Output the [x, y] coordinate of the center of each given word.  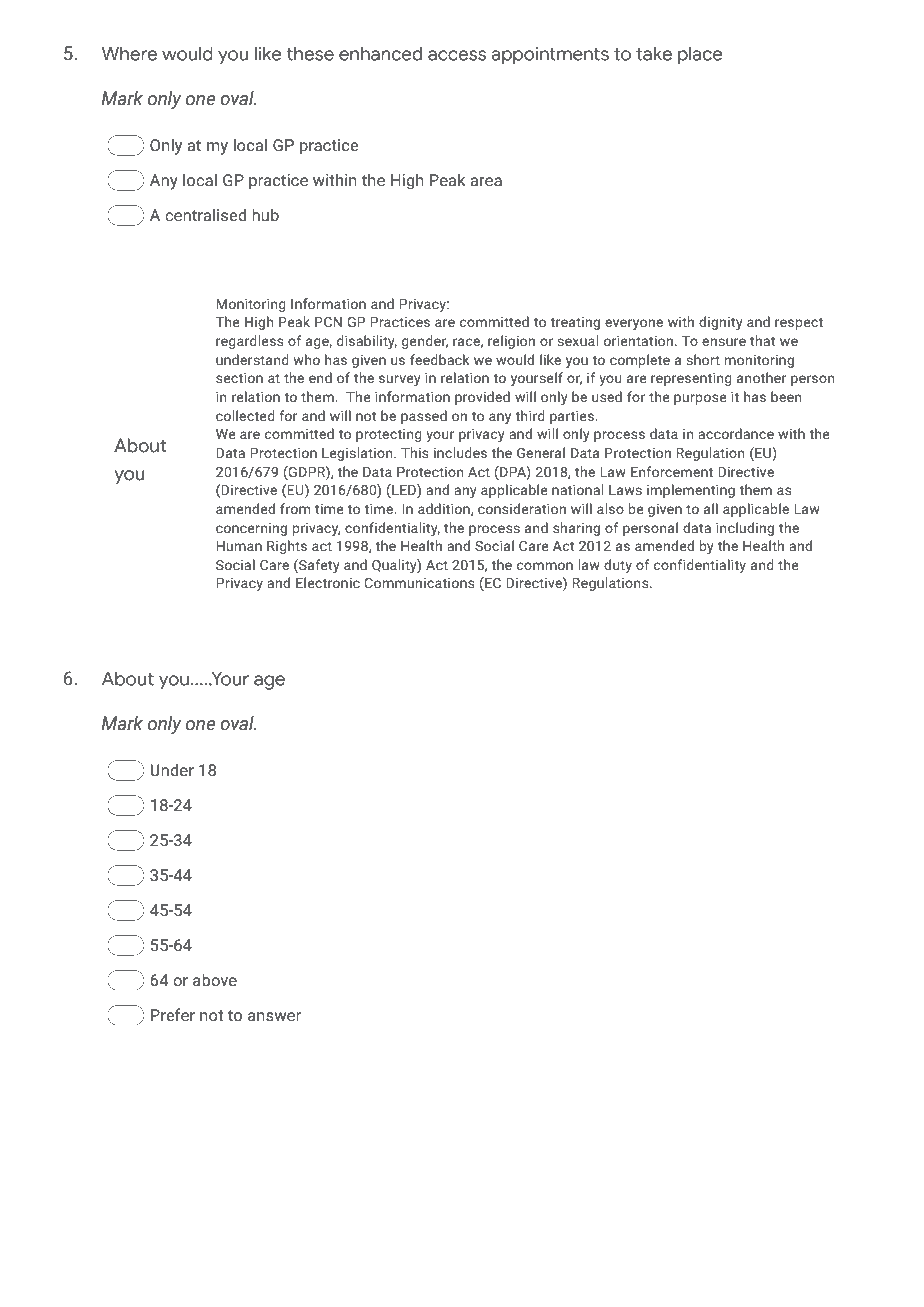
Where [129, 54]
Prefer [173, 1015]
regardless [250, 342]
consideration [522, 509]
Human [239, 546]
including [745, 529]
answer [274, 1017]
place [700, 56]
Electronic [328, 582]
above [215, 980]
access [457, 55]
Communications [419, 583]
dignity [721, 323]
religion [511, 342]
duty [618, 566]
